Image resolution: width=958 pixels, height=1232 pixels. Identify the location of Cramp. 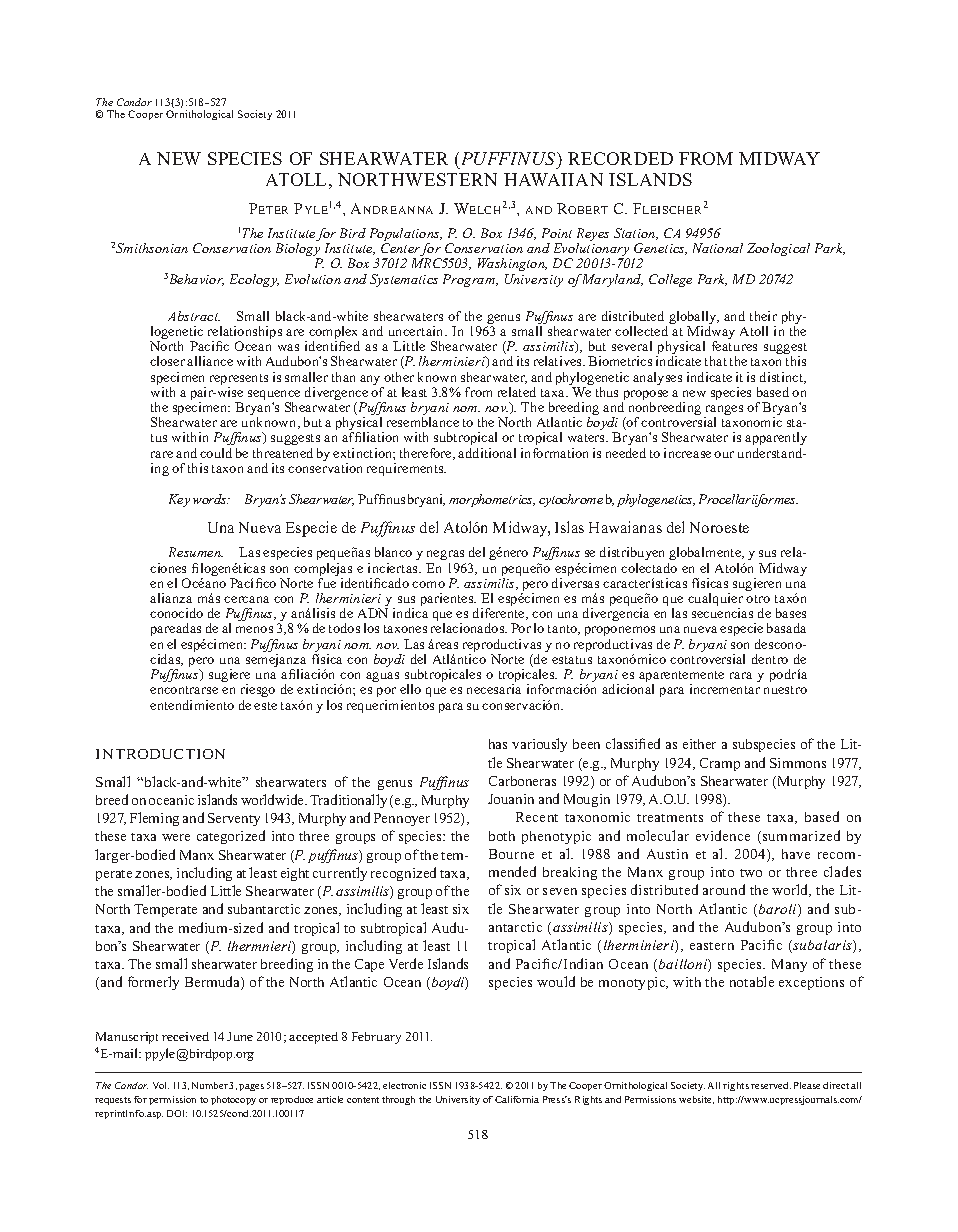
(720, 764).
